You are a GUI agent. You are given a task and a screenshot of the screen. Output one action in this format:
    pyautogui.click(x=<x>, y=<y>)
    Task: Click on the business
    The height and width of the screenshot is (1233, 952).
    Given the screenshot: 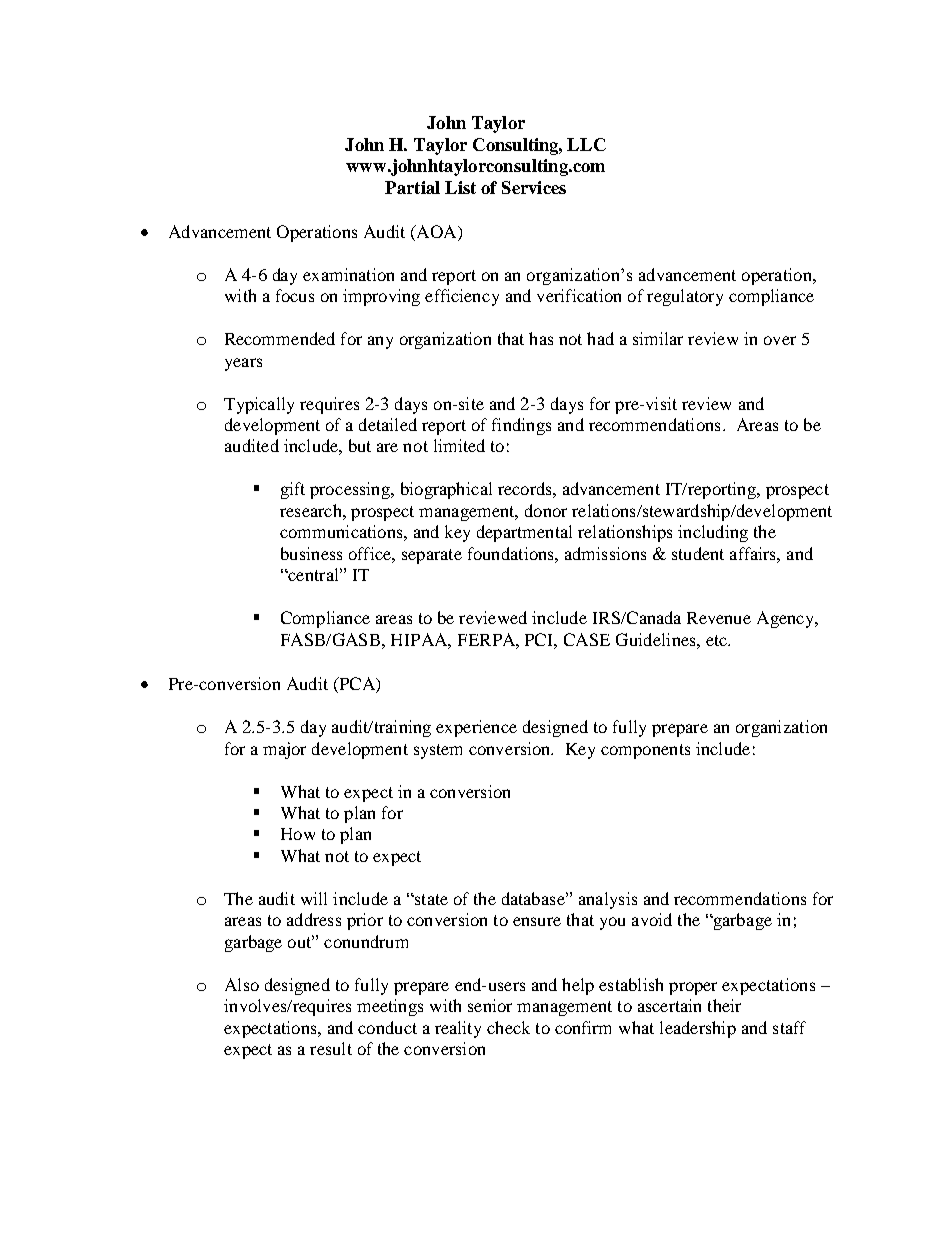 What is the action you would take?
    pyautogui.click(x=311, y=553)
